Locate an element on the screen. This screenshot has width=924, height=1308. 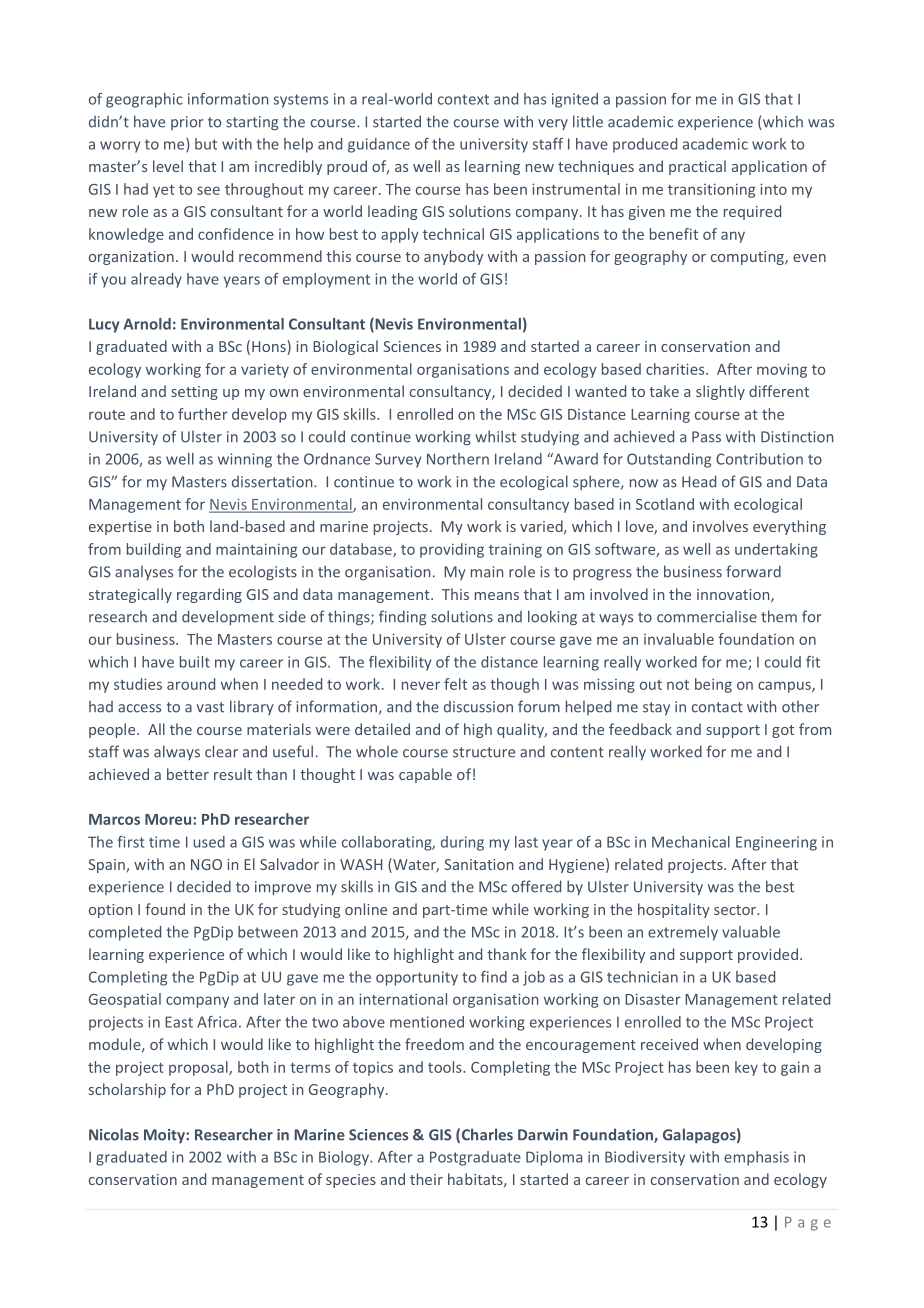
practical is located at coordinates (697, 167).
